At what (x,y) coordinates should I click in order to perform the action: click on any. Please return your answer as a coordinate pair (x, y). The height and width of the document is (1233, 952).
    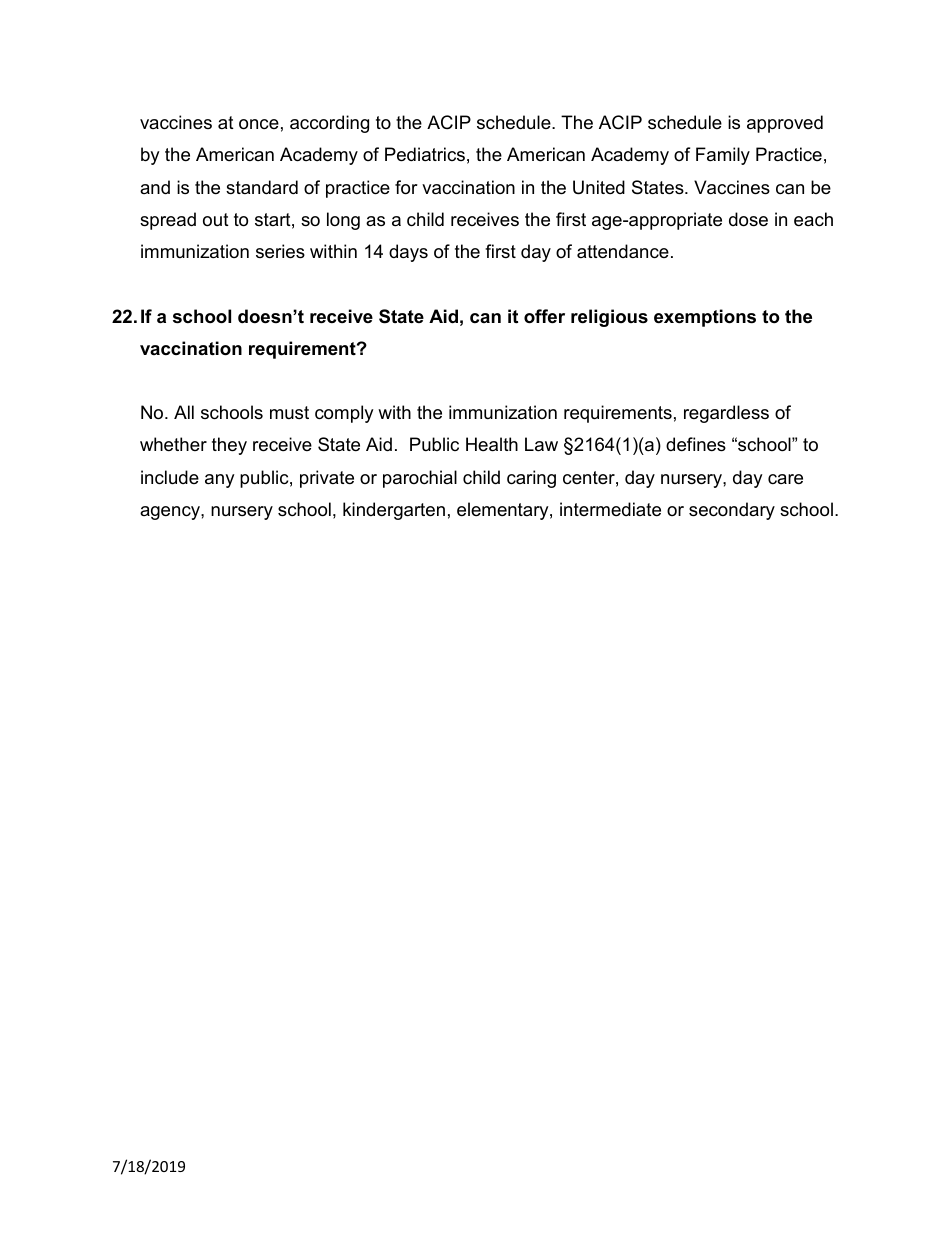
    Looking at the image, I should click on (220, 481).
